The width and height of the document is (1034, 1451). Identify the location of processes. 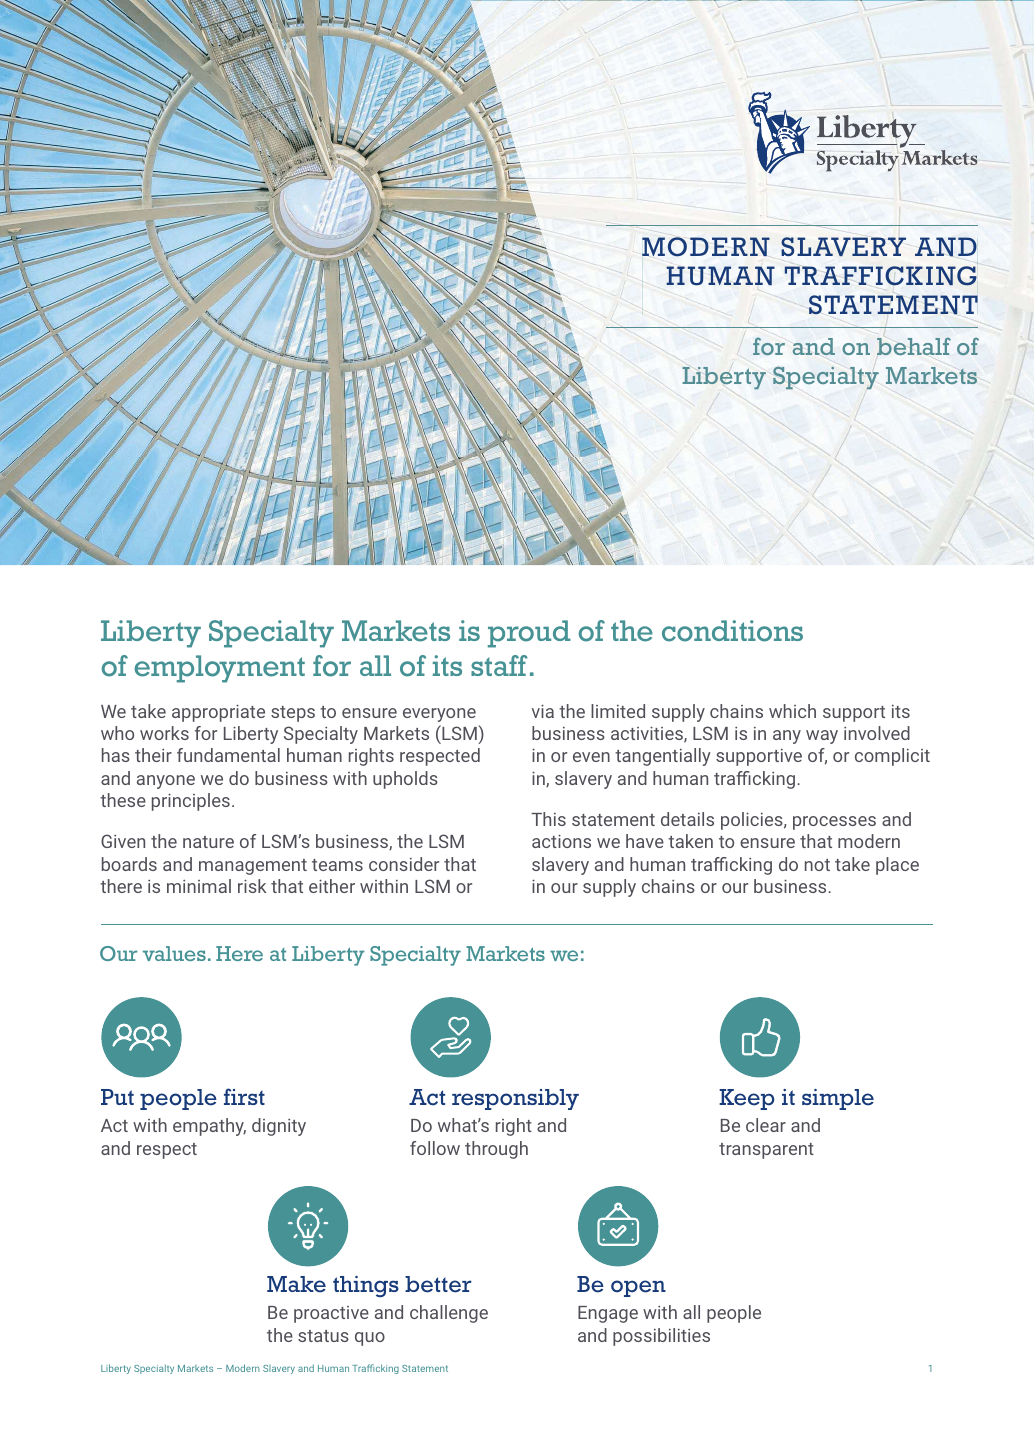
(834, 823).
